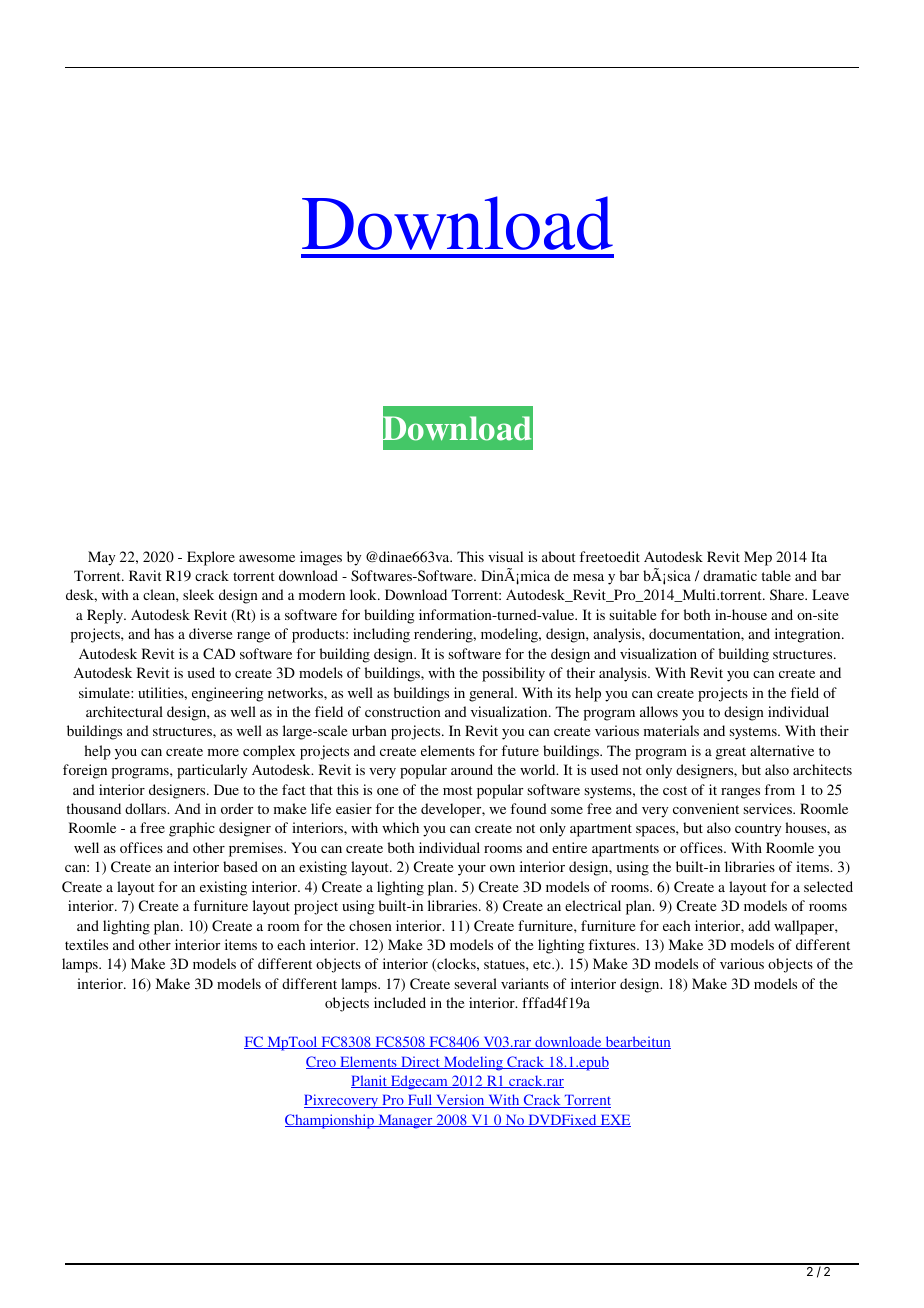 This image has width=924, height=1308. Describe the element at coordinates (458, 790) in the image. I see `most` at that location.
